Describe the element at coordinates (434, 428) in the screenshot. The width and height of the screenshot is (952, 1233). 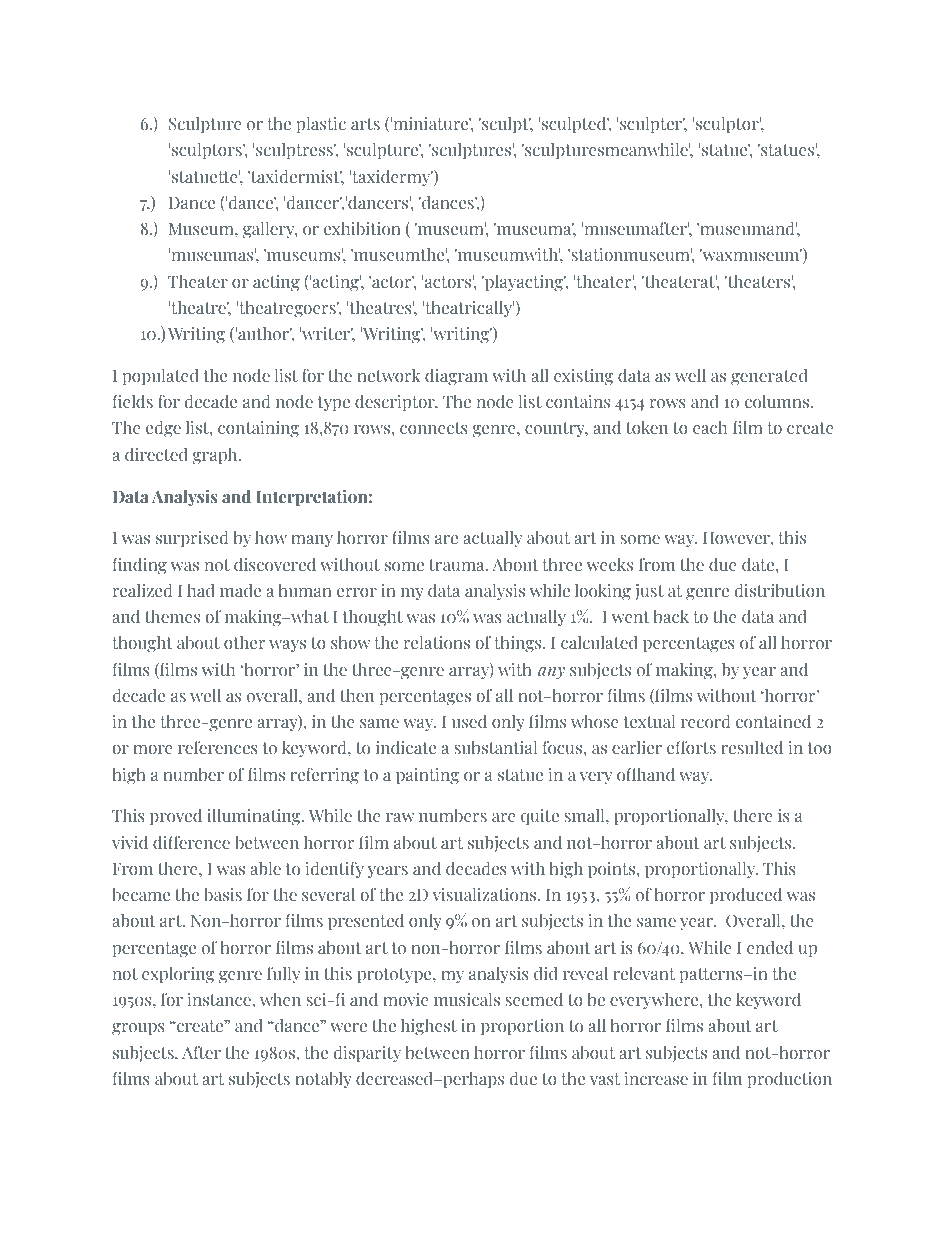
I see `connects` at that location.
